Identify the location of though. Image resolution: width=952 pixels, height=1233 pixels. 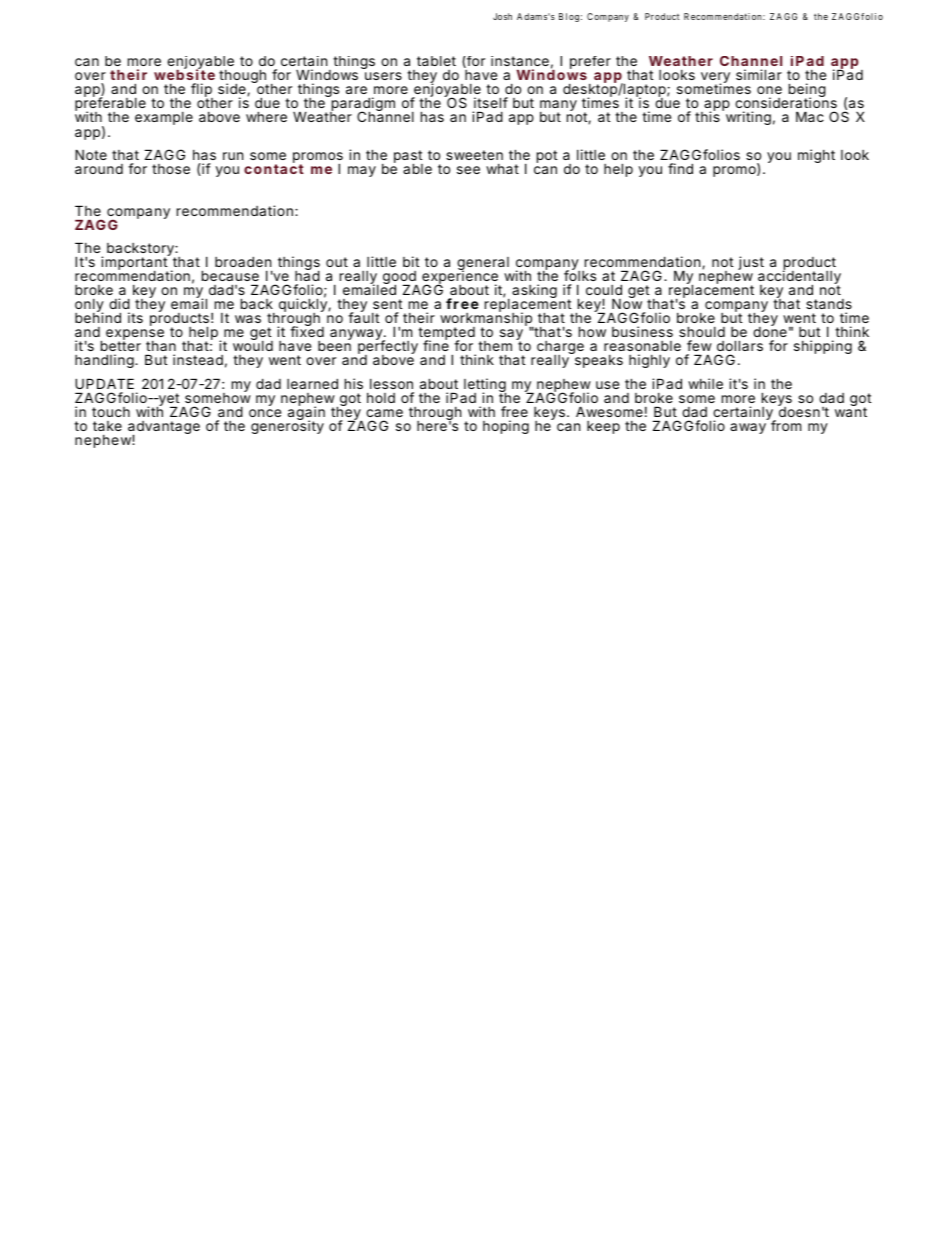
(243, 77).
